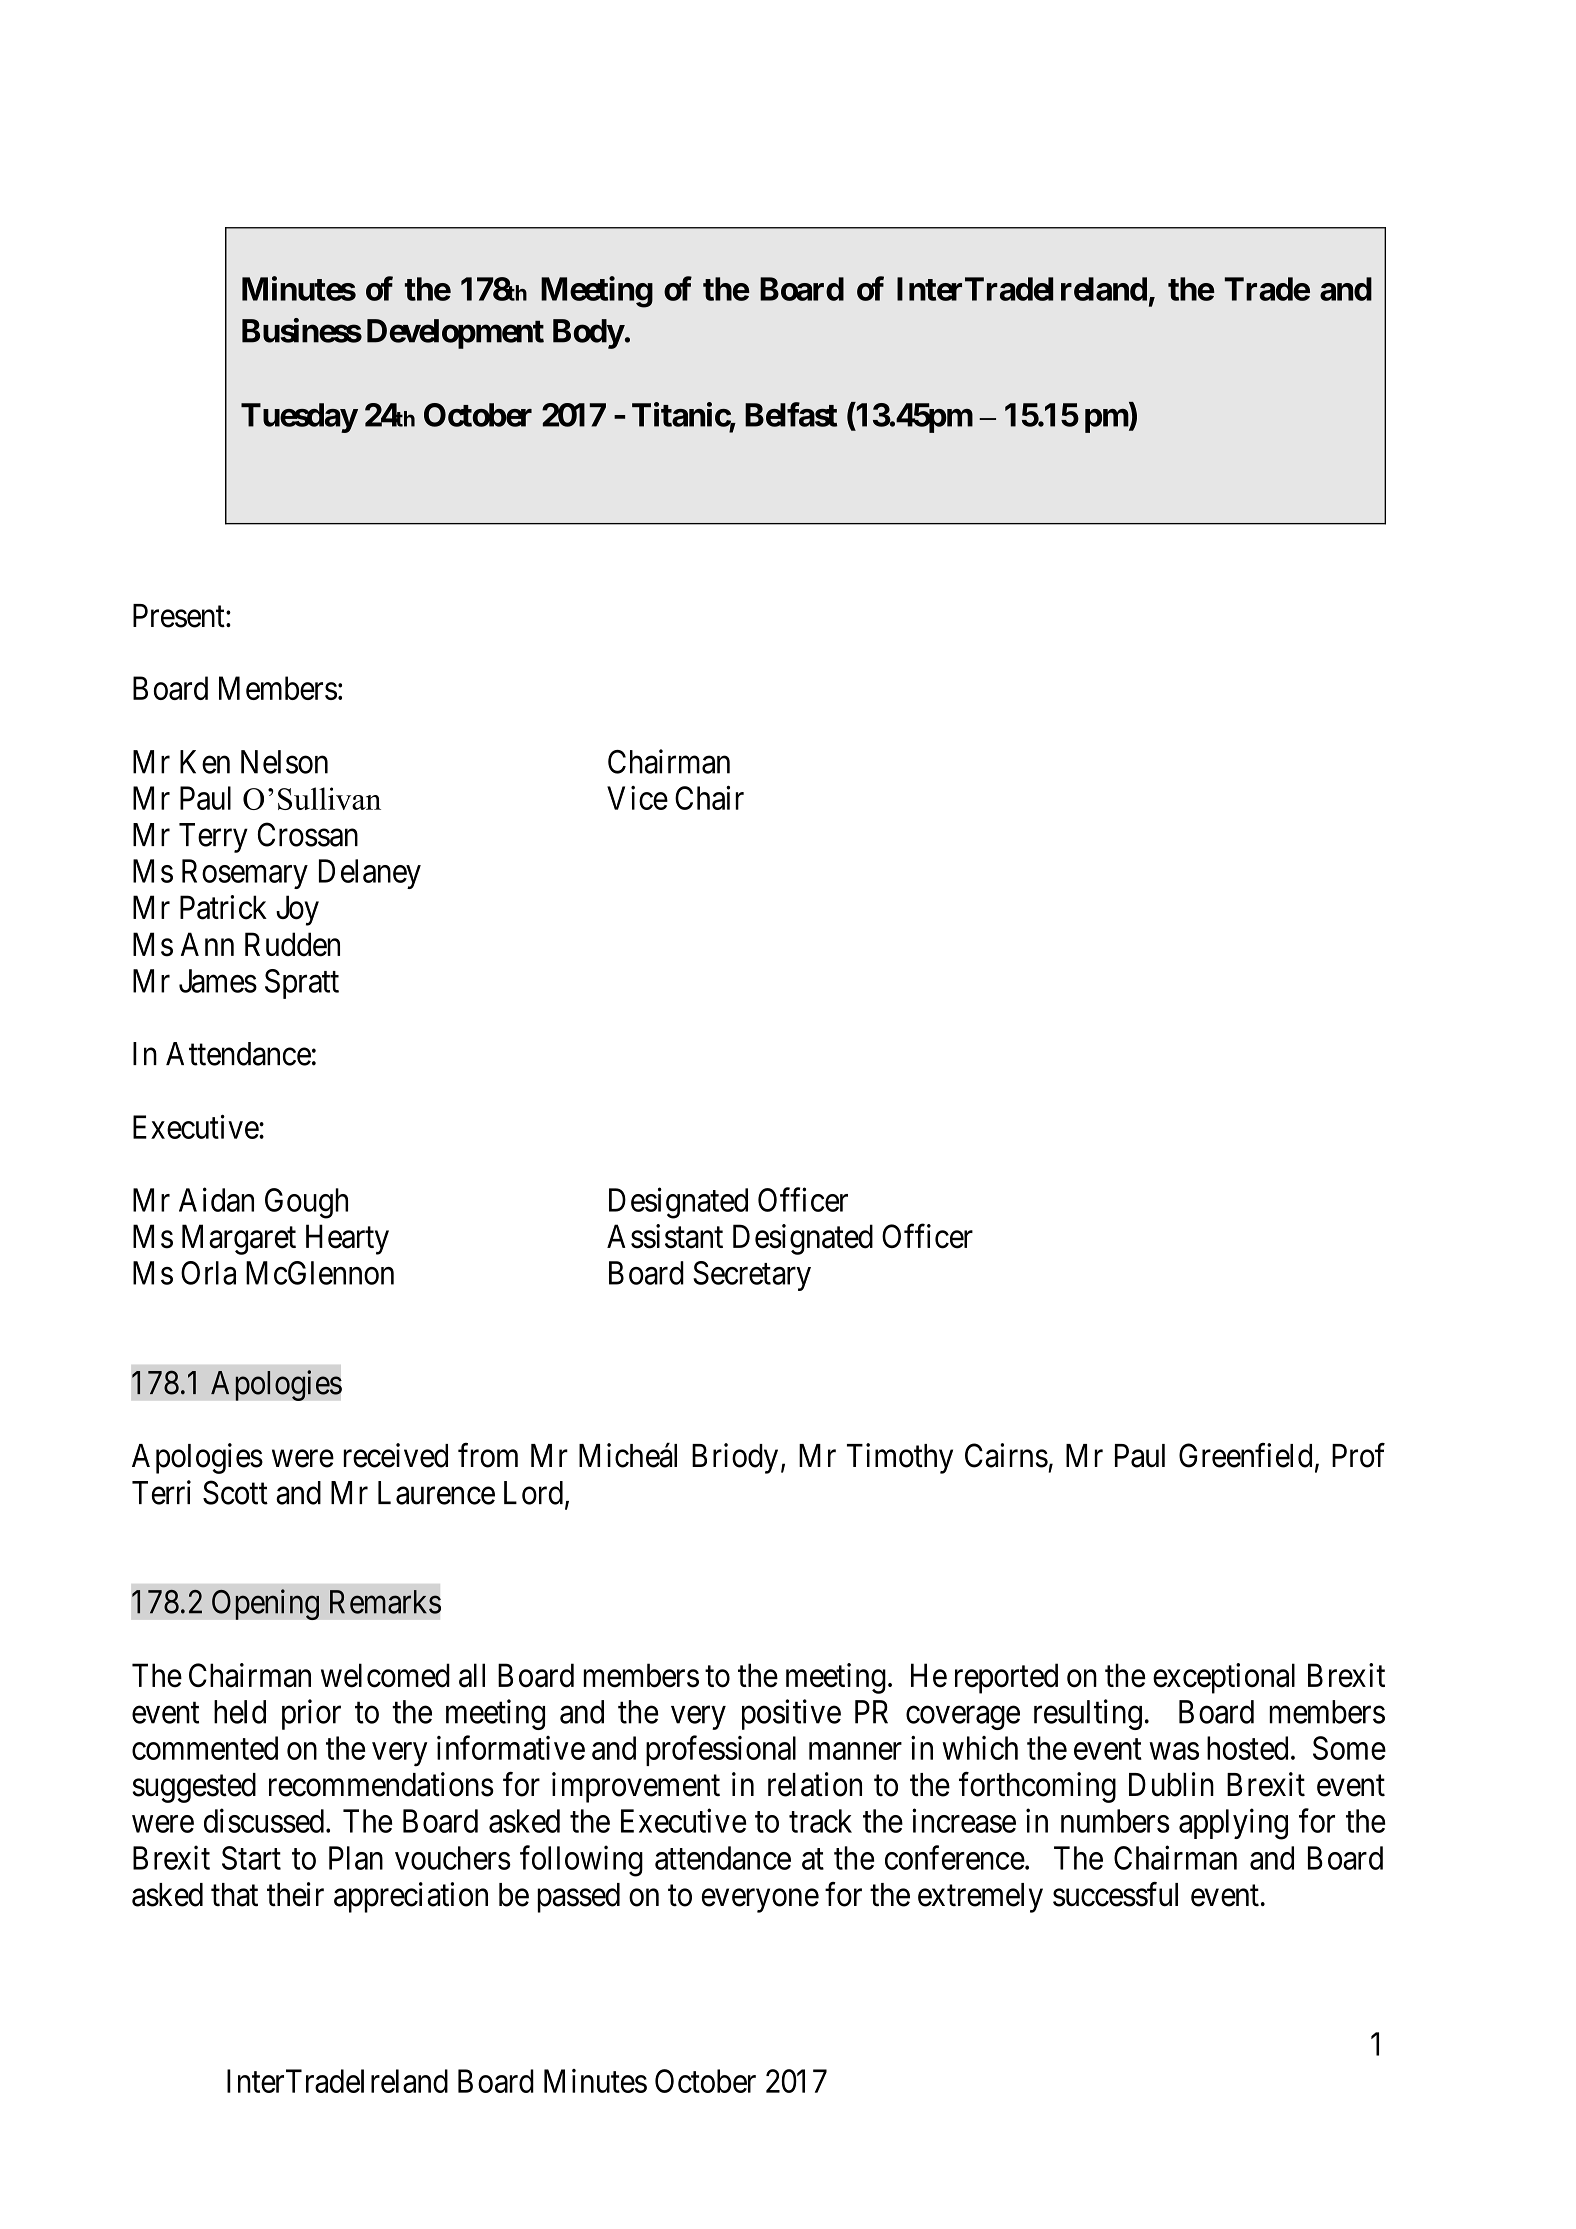 This screenshot has height=2229, width=1576. I want to click on Development, so click(455, 334).
